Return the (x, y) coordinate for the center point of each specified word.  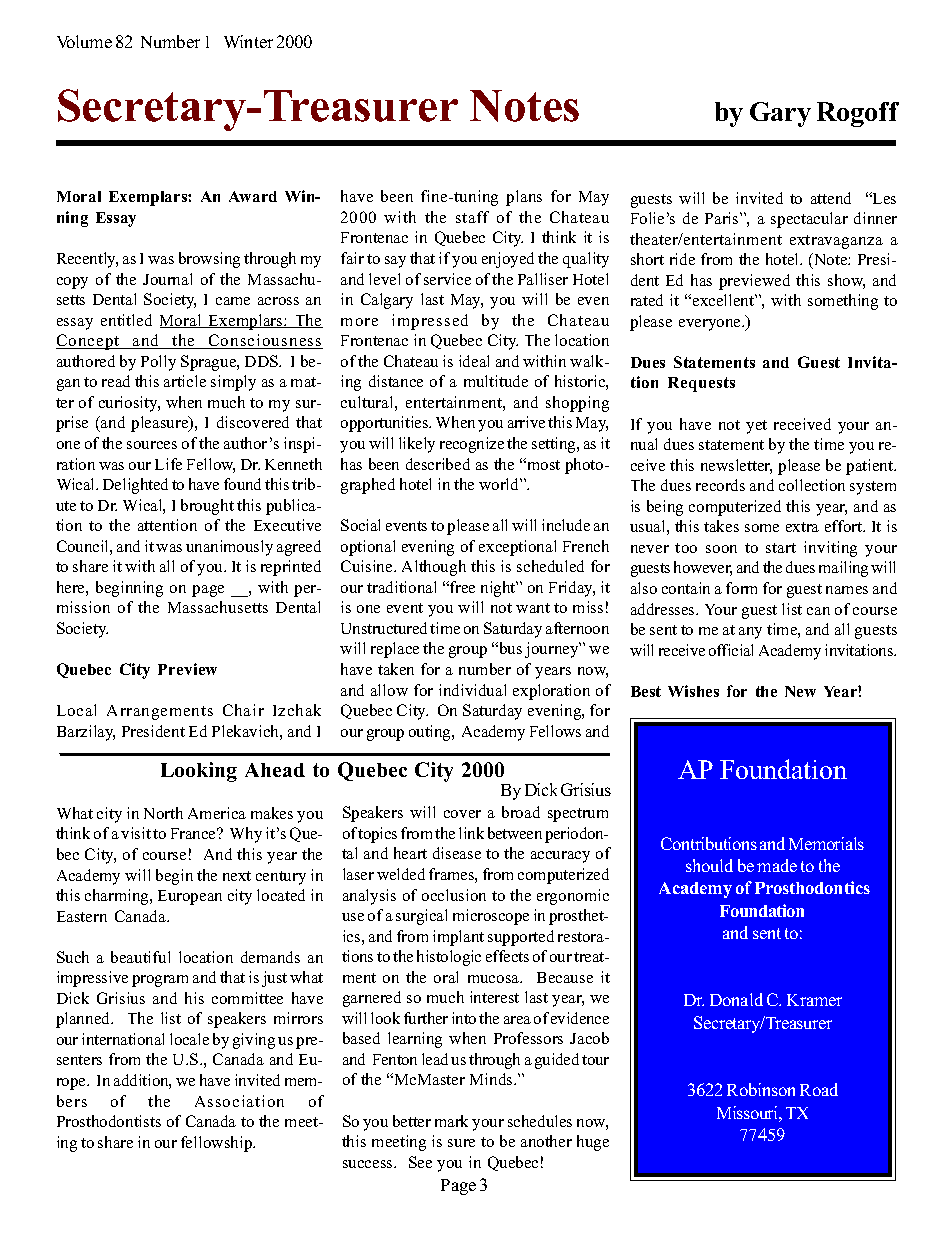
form (741, 588)
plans (524, 198)
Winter (248, 41)
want (533, 608)
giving (254, 1041)
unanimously (229, 548)
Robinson (761, 1089)
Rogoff (858, 114)
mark (451, 1121)
